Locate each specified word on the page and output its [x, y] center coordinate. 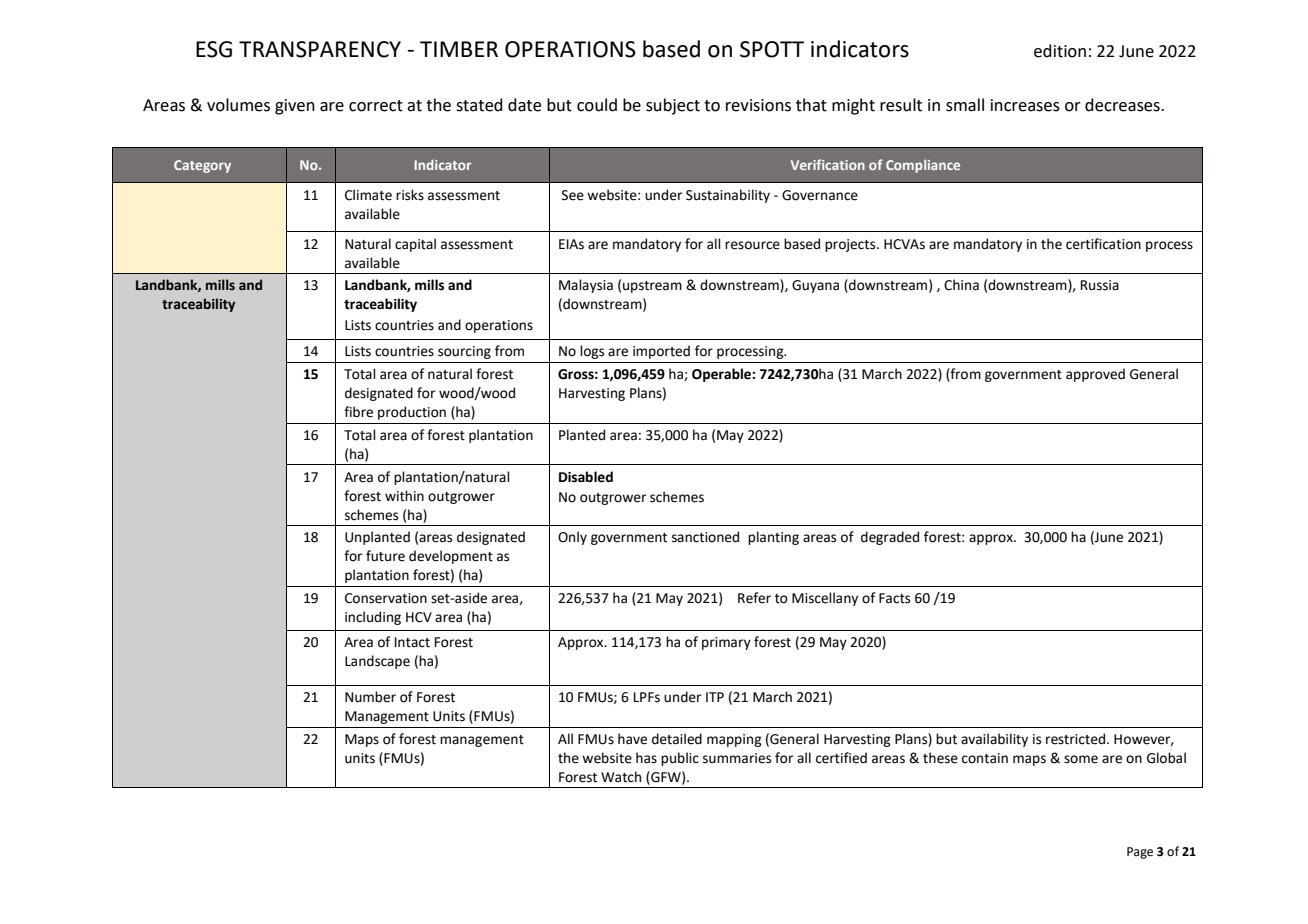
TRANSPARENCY [320, 49]
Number [370, 697]
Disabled [586, 477]
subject [673, 106]
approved [1095, 375]
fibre [358, 412]
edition [1060, 51]
